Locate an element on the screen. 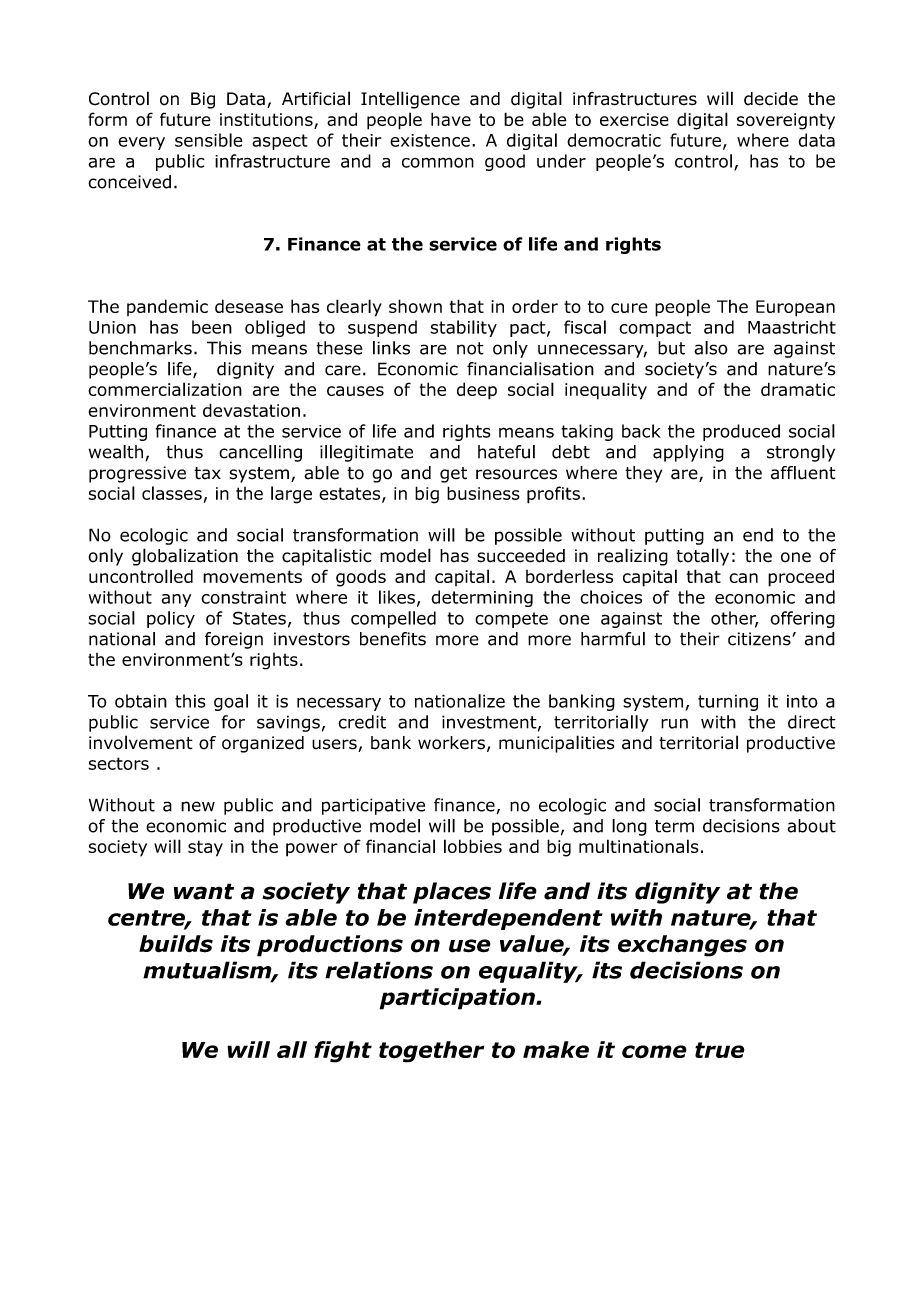  sensible is located at coordinates (209, 140).
